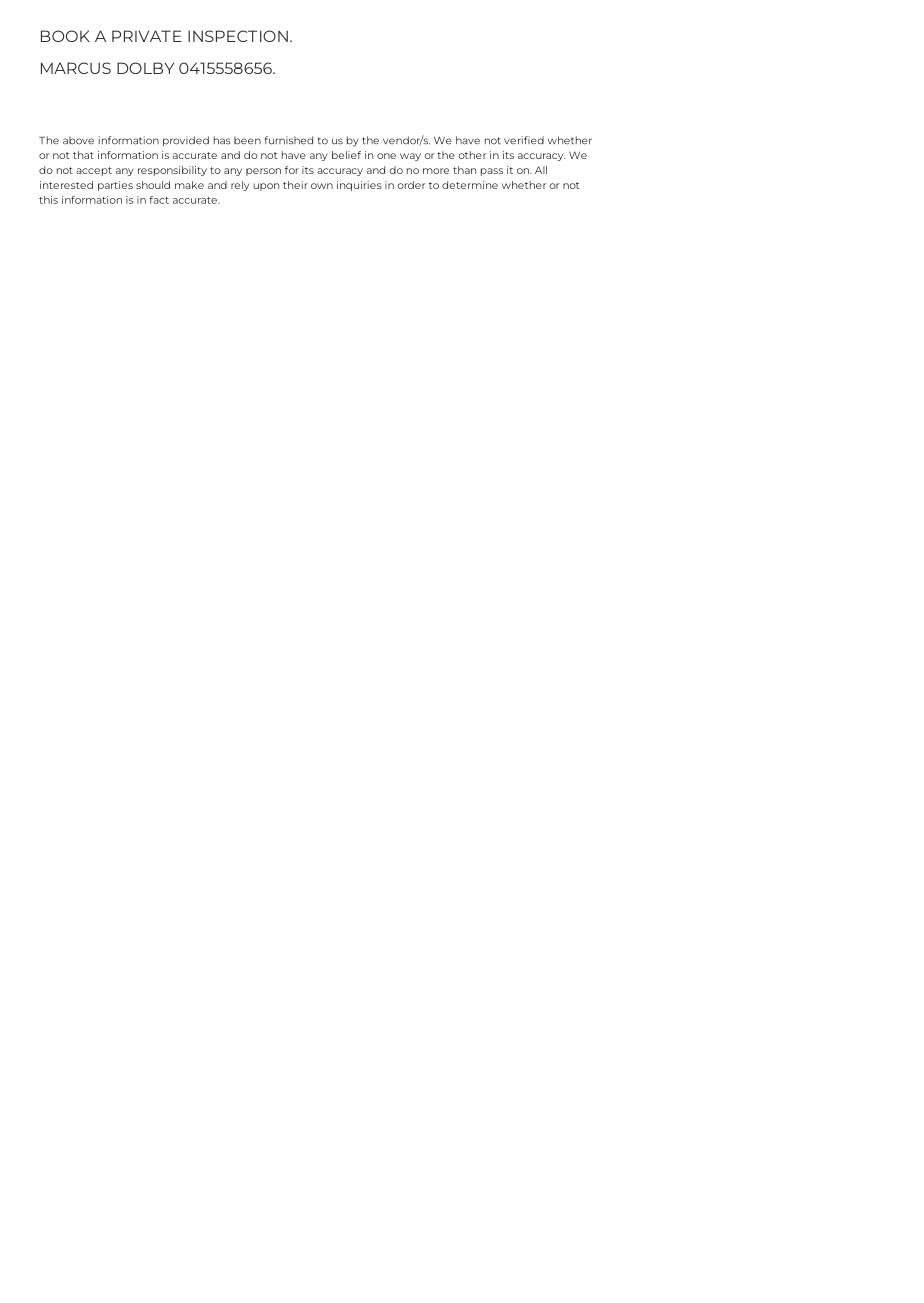  Describe the element at coordinates (524, 140) in the screenshot. I see `verified` at that location.
